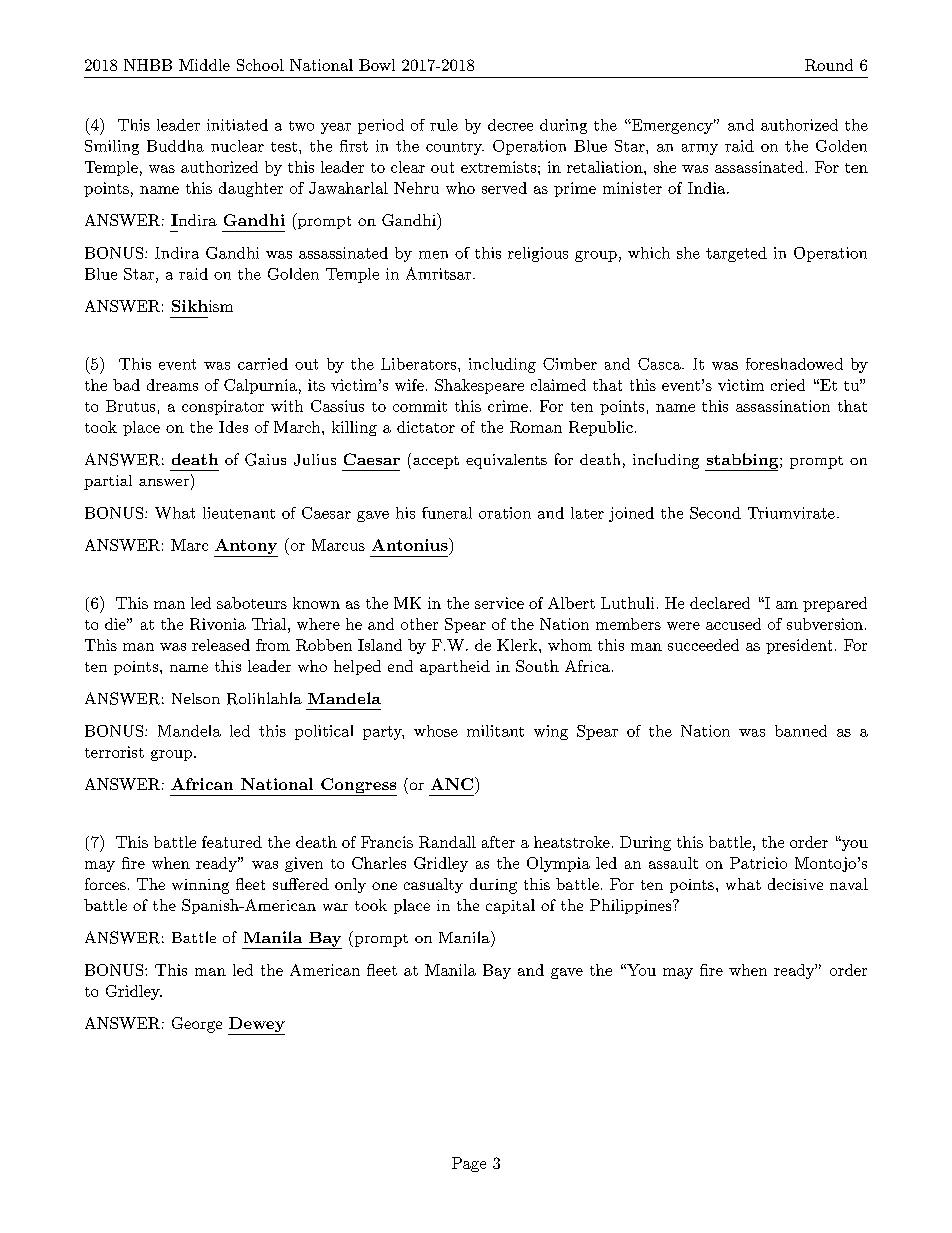  I want to click on Ides, so click(233, 427).
